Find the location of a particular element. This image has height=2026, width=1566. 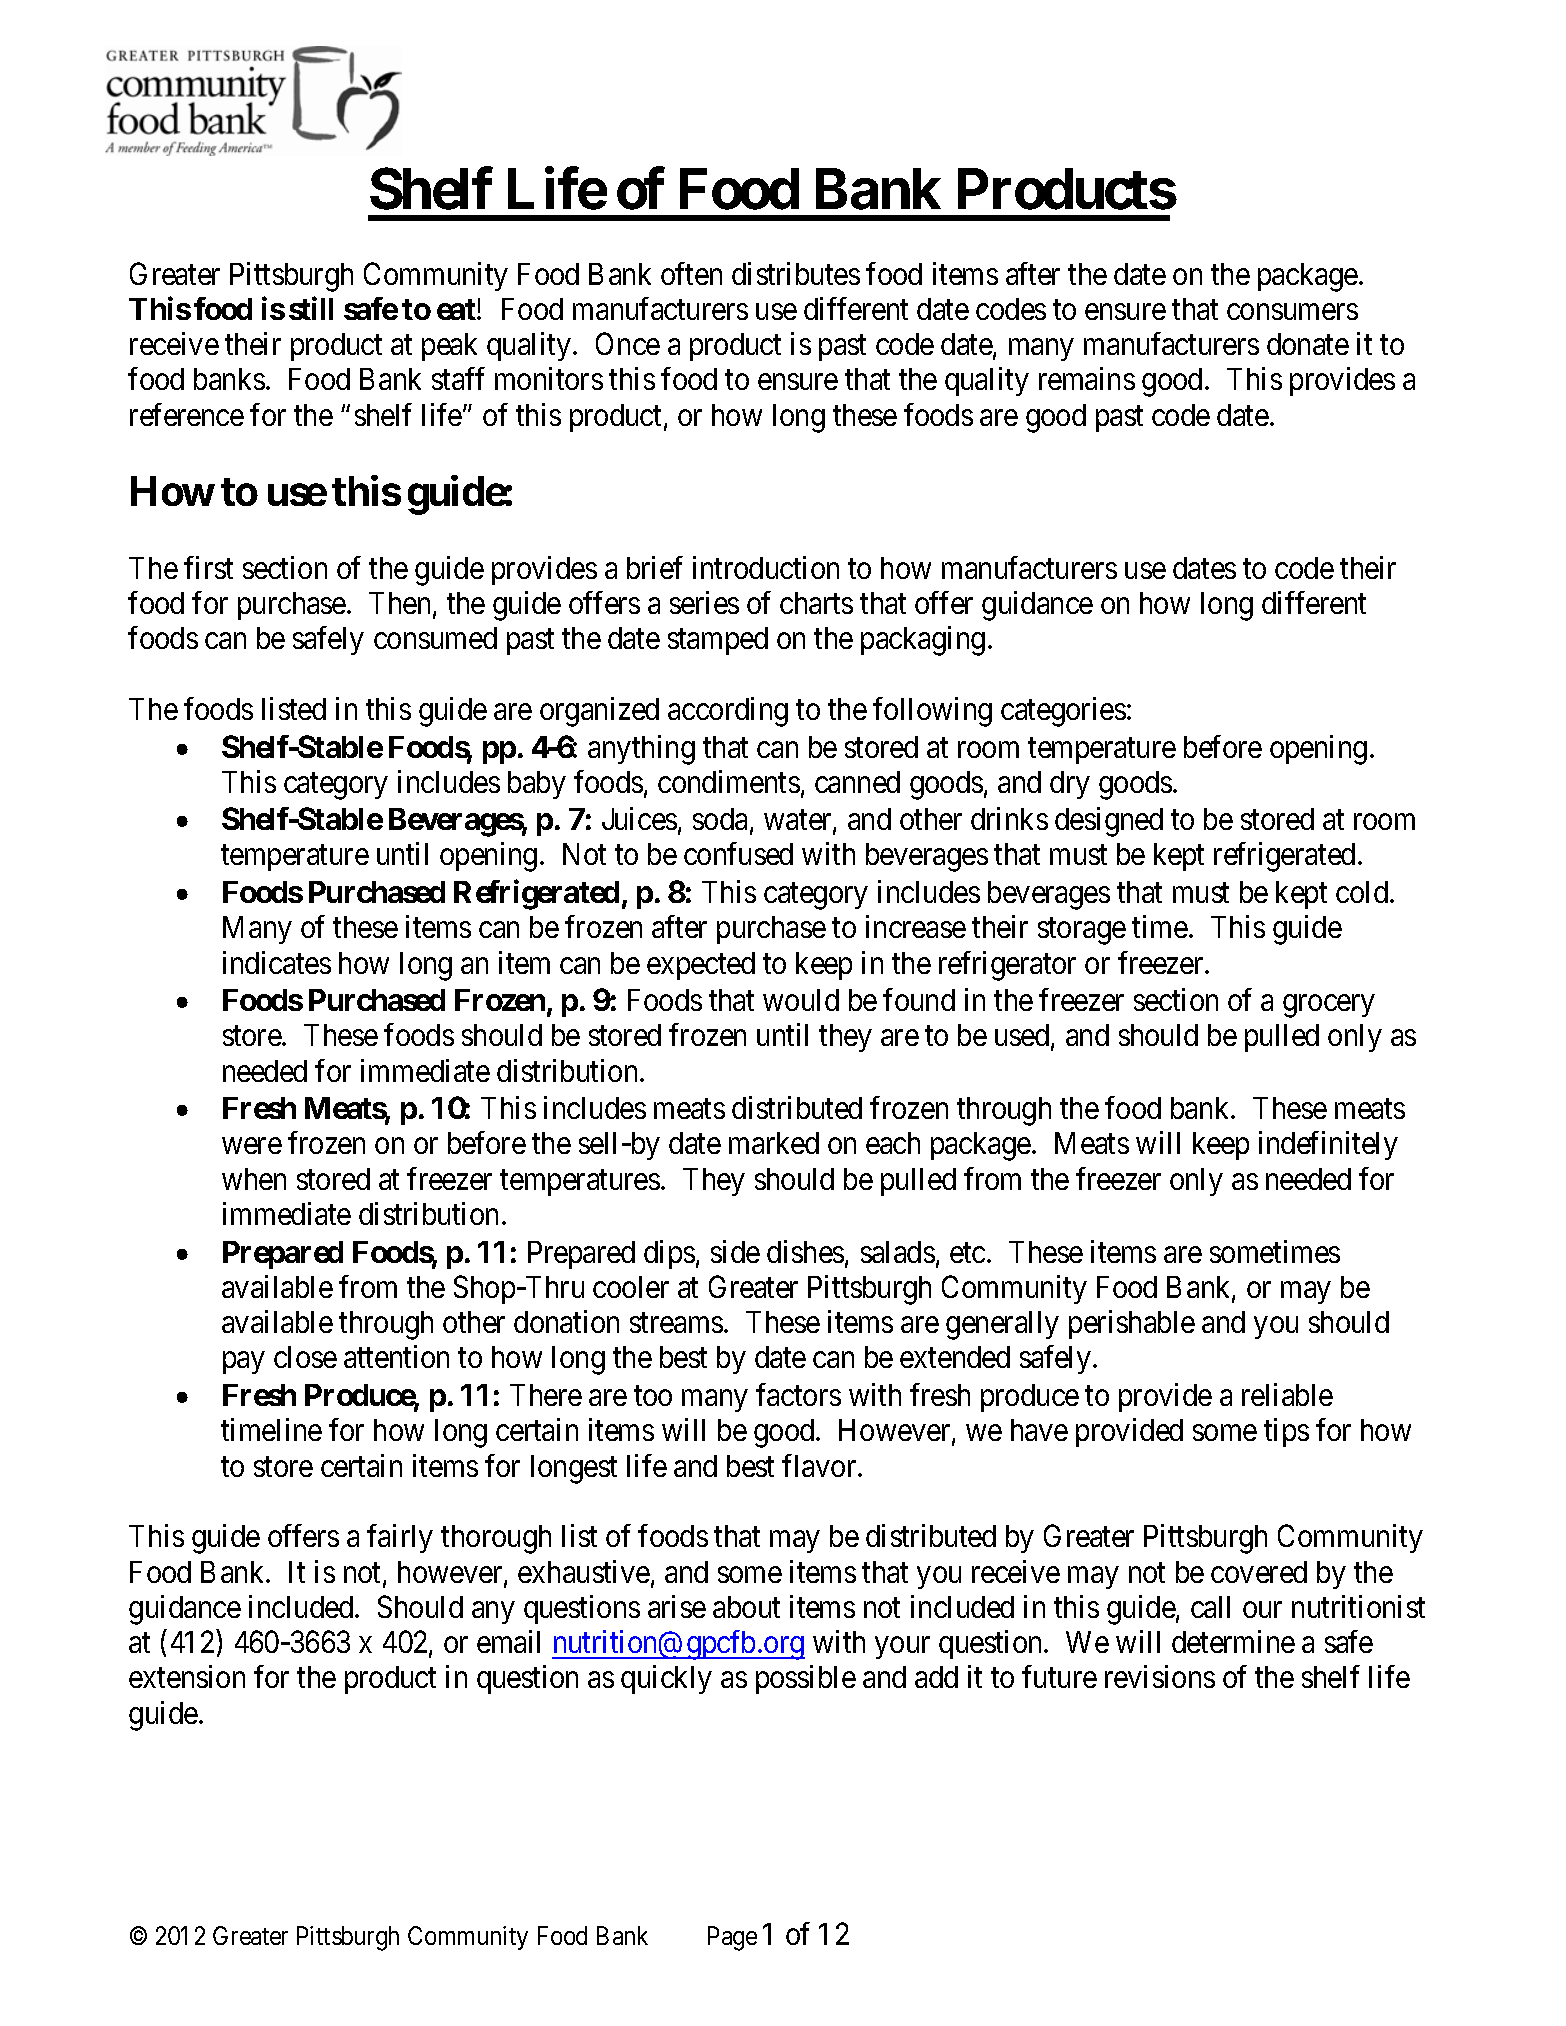

Page is located at coordinates (732, 1938).
